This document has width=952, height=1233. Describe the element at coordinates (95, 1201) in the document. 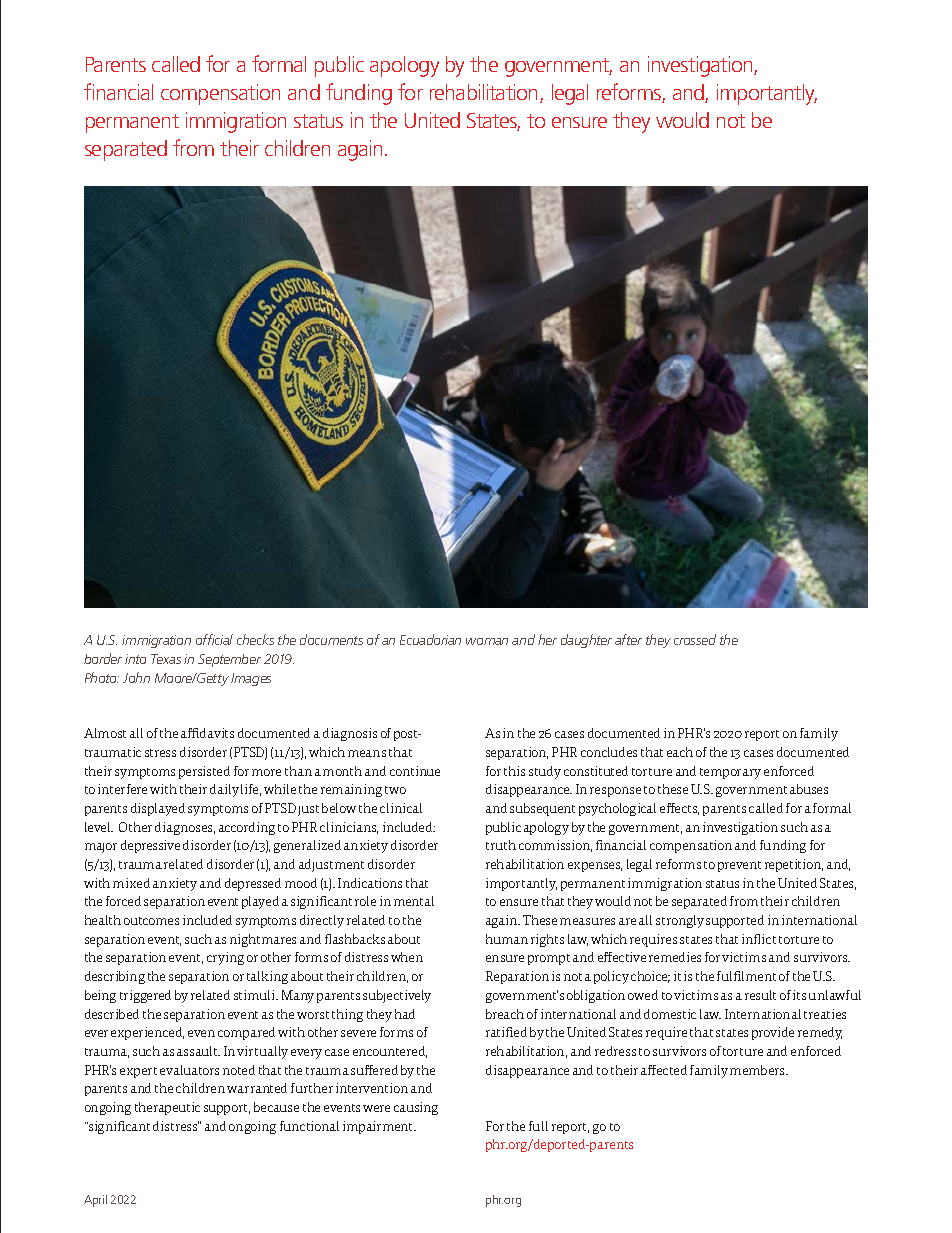

I see `April` at that location.
